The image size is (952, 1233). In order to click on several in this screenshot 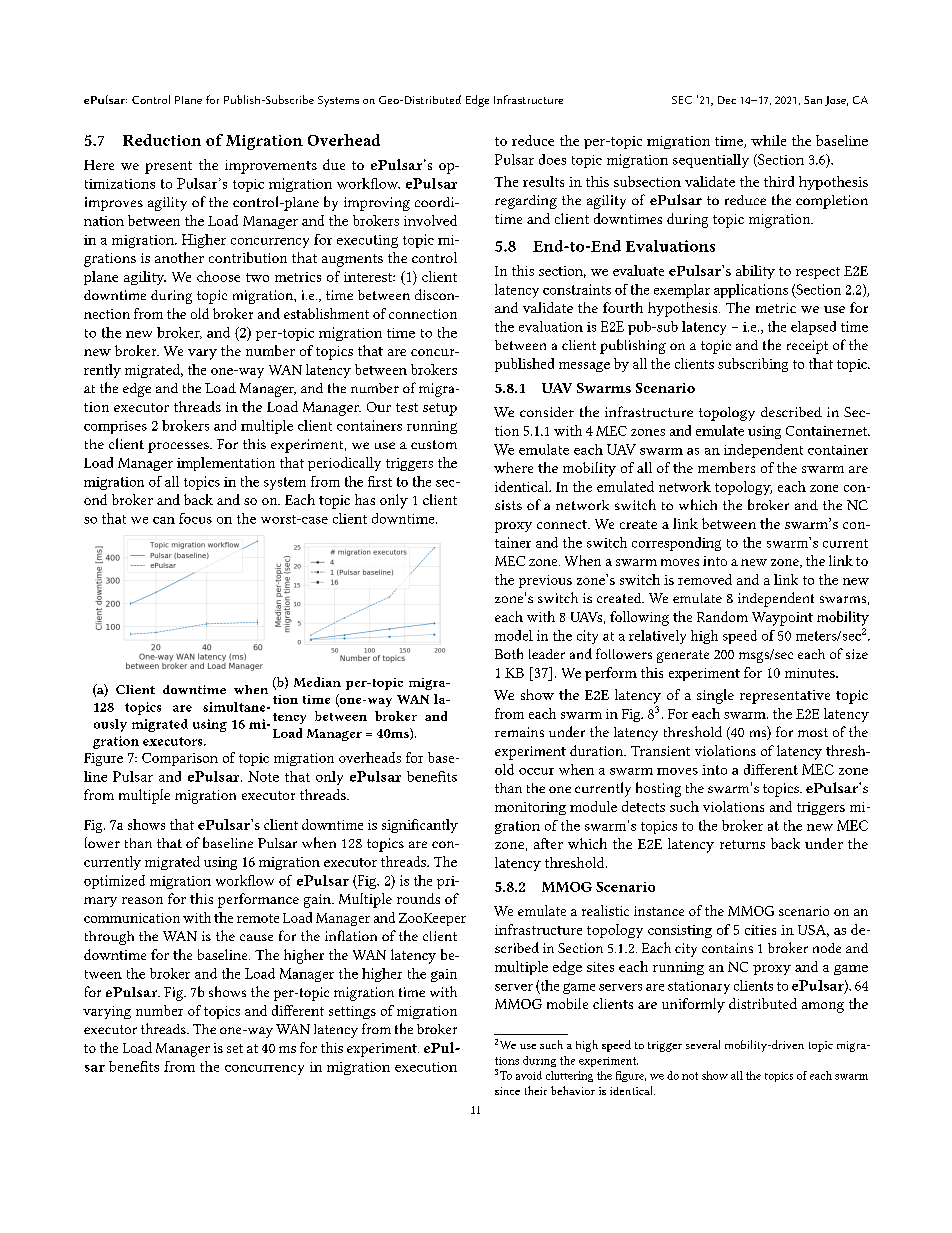, I will do `click(703, 1044)`.
